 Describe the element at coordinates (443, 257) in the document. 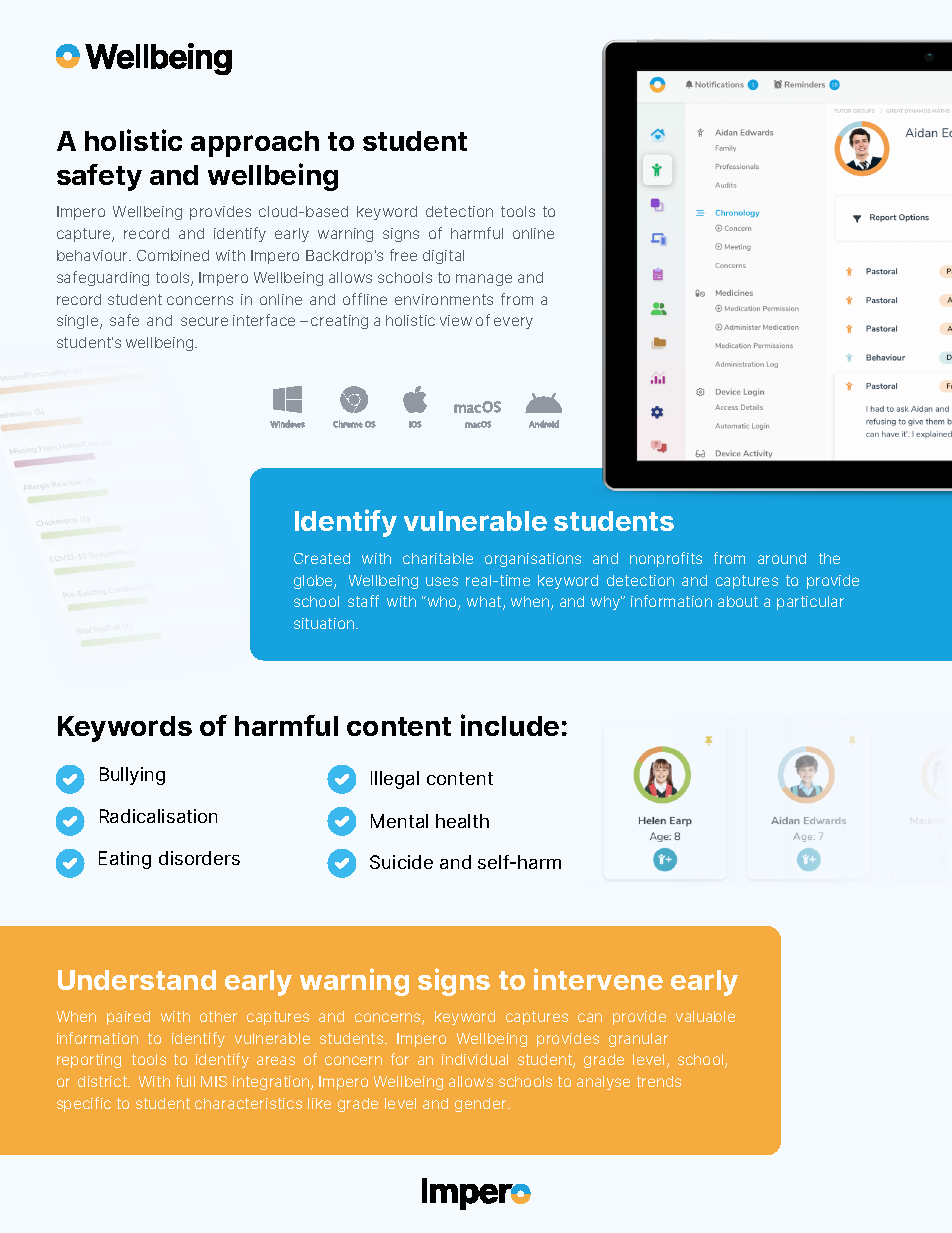

I see `digital` at that location.
